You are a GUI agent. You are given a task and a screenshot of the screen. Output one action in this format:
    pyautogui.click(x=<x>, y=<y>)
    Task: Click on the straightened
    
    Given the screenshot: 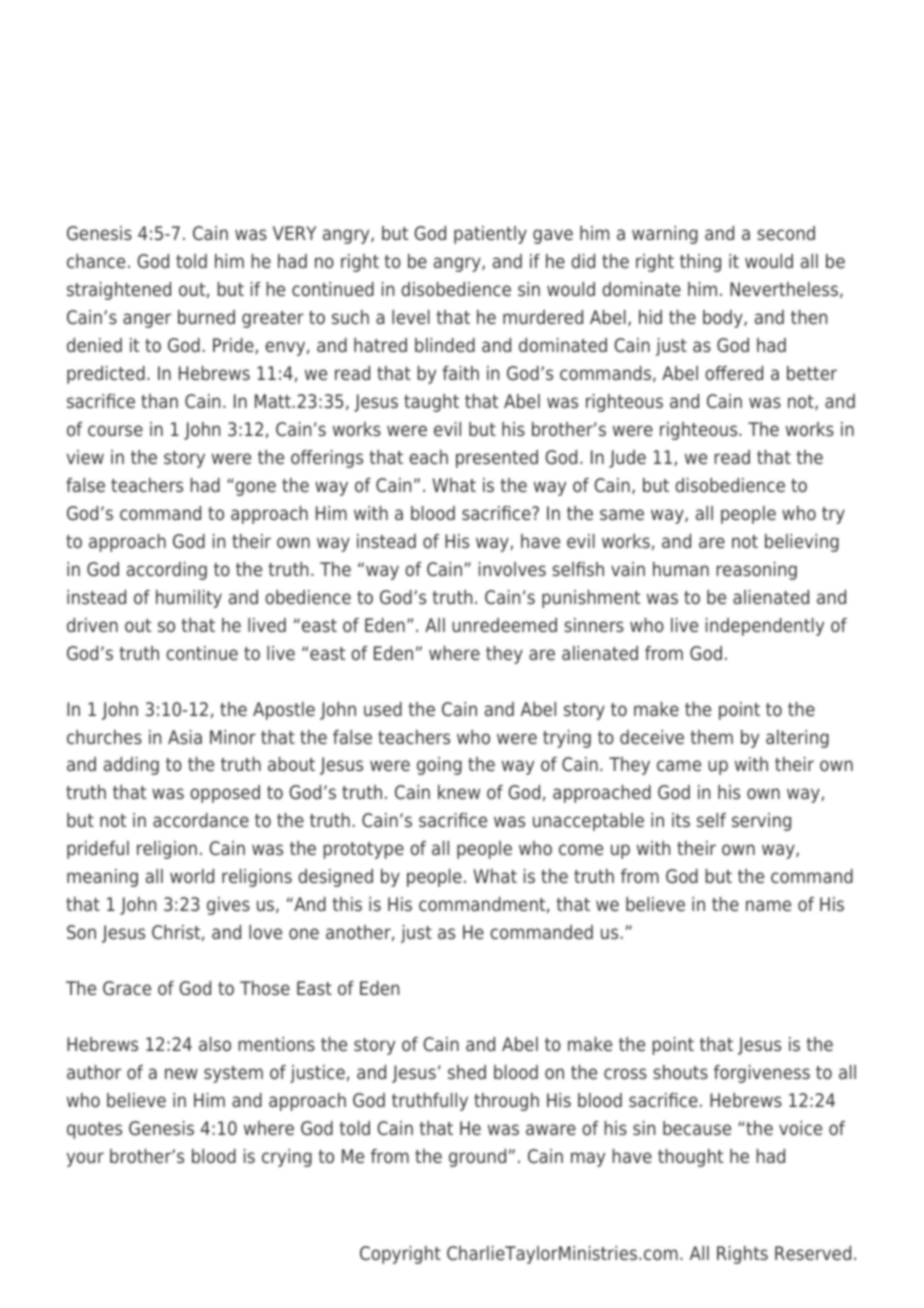 What is the action you would take?
    pyautogui.click(x=119, y=291)
